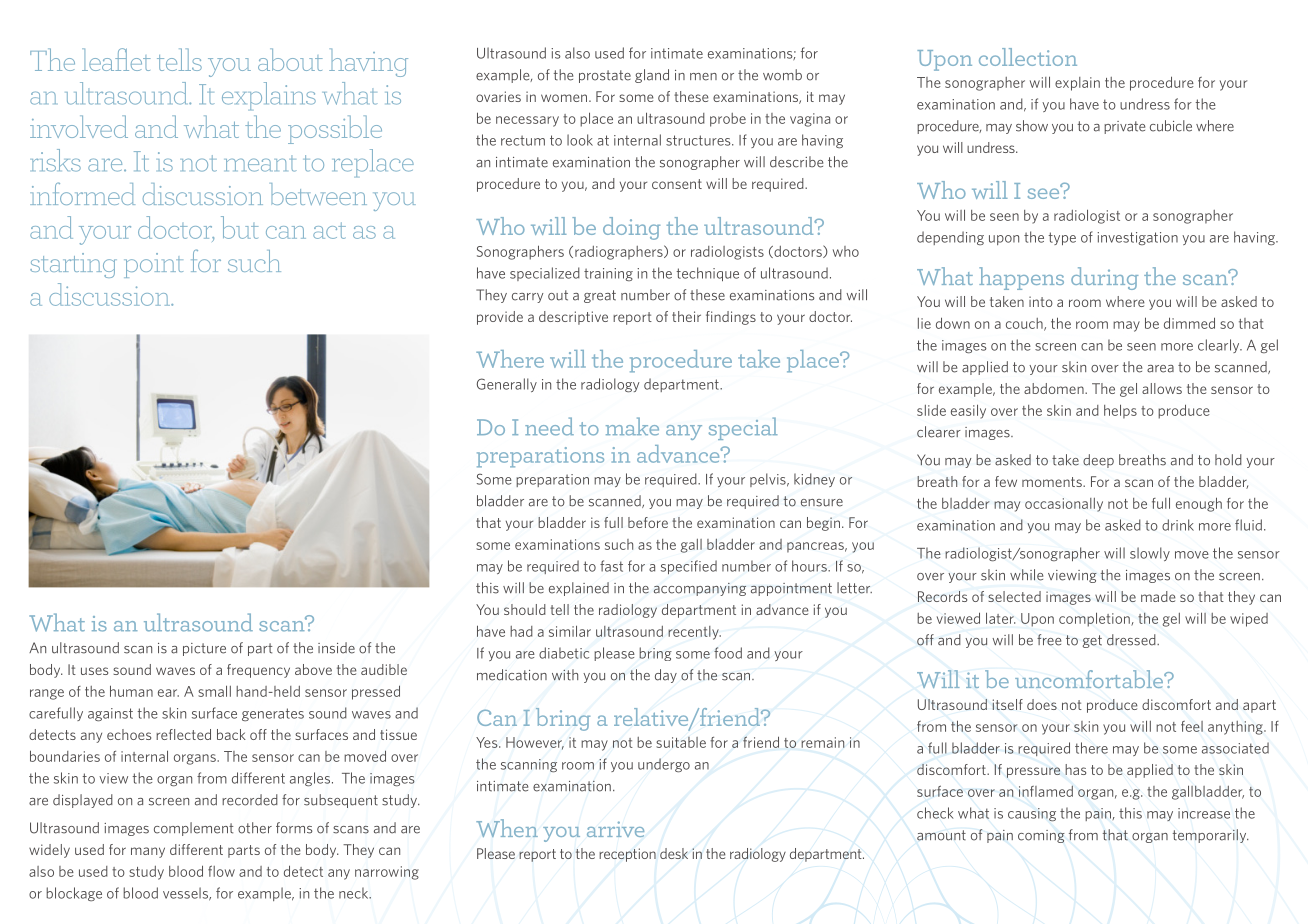 The height and width of the screenshot is (924, 1308). Describe the element at coordinates (1041, 836) in the screenshot. I see `coming` at that location.
